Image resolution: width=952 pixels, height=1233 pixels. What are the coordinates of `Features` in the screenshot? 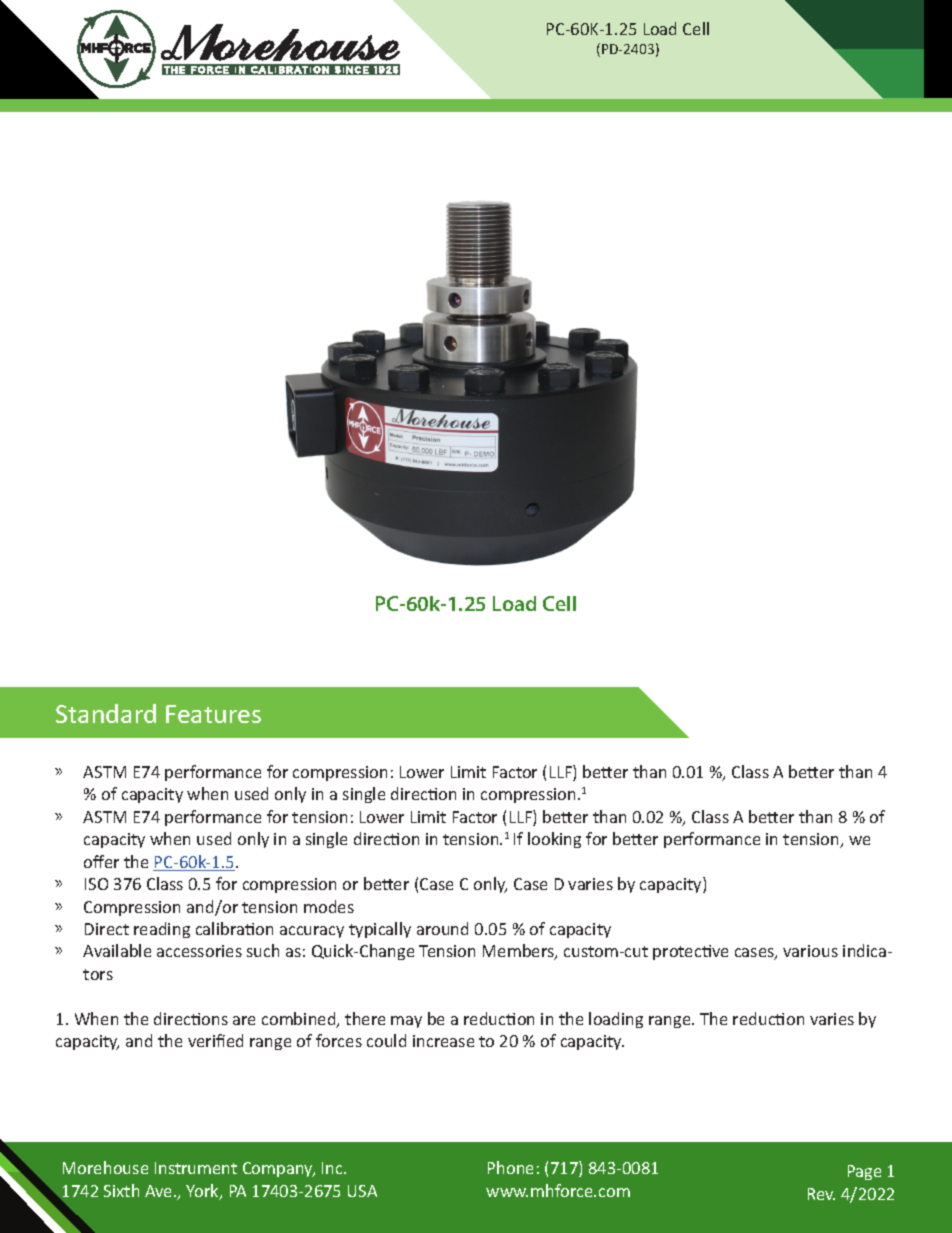 It's located at (213, 714).
